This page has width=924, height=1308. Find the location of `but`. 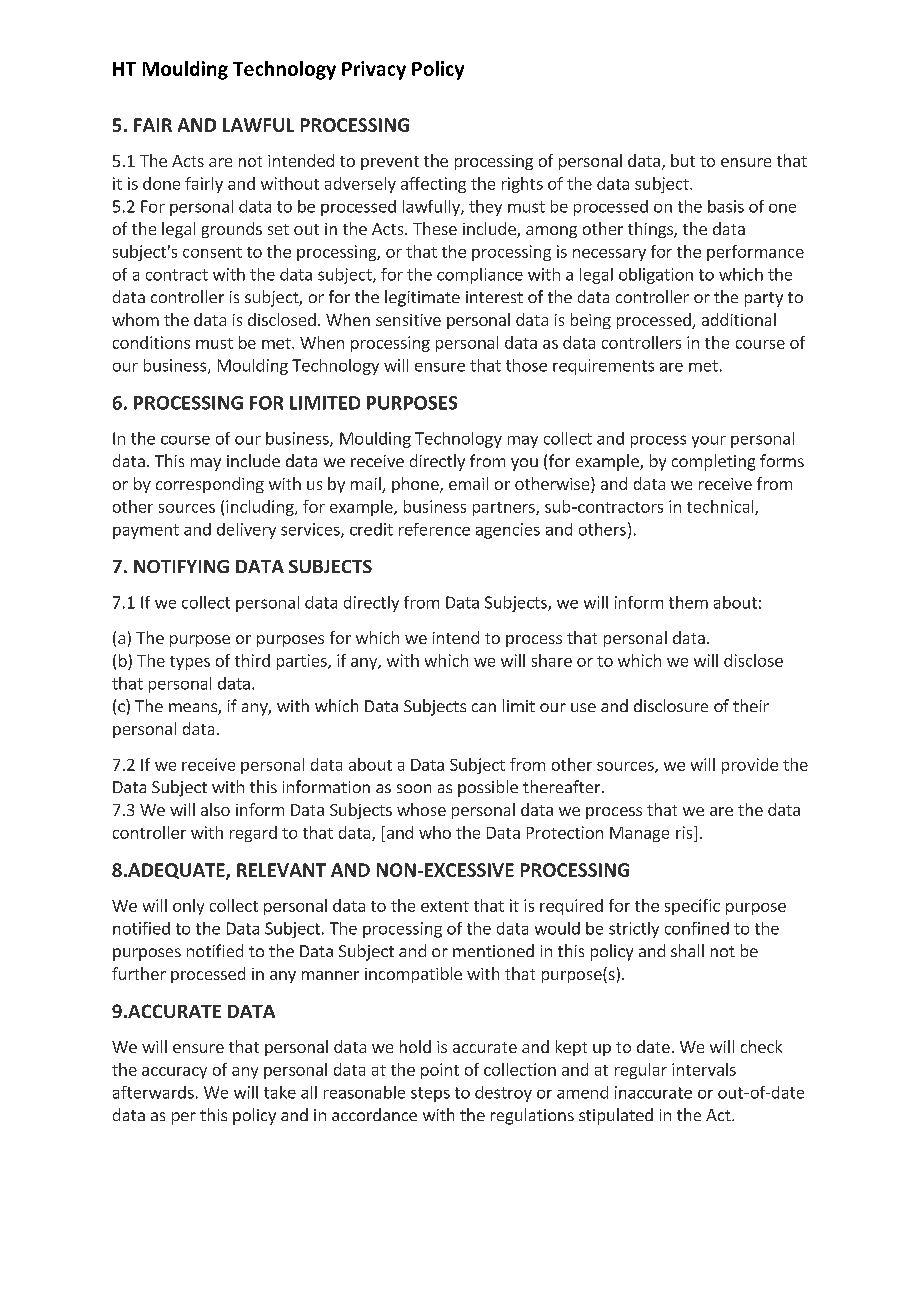

but is located at coordinates (683, 160).
